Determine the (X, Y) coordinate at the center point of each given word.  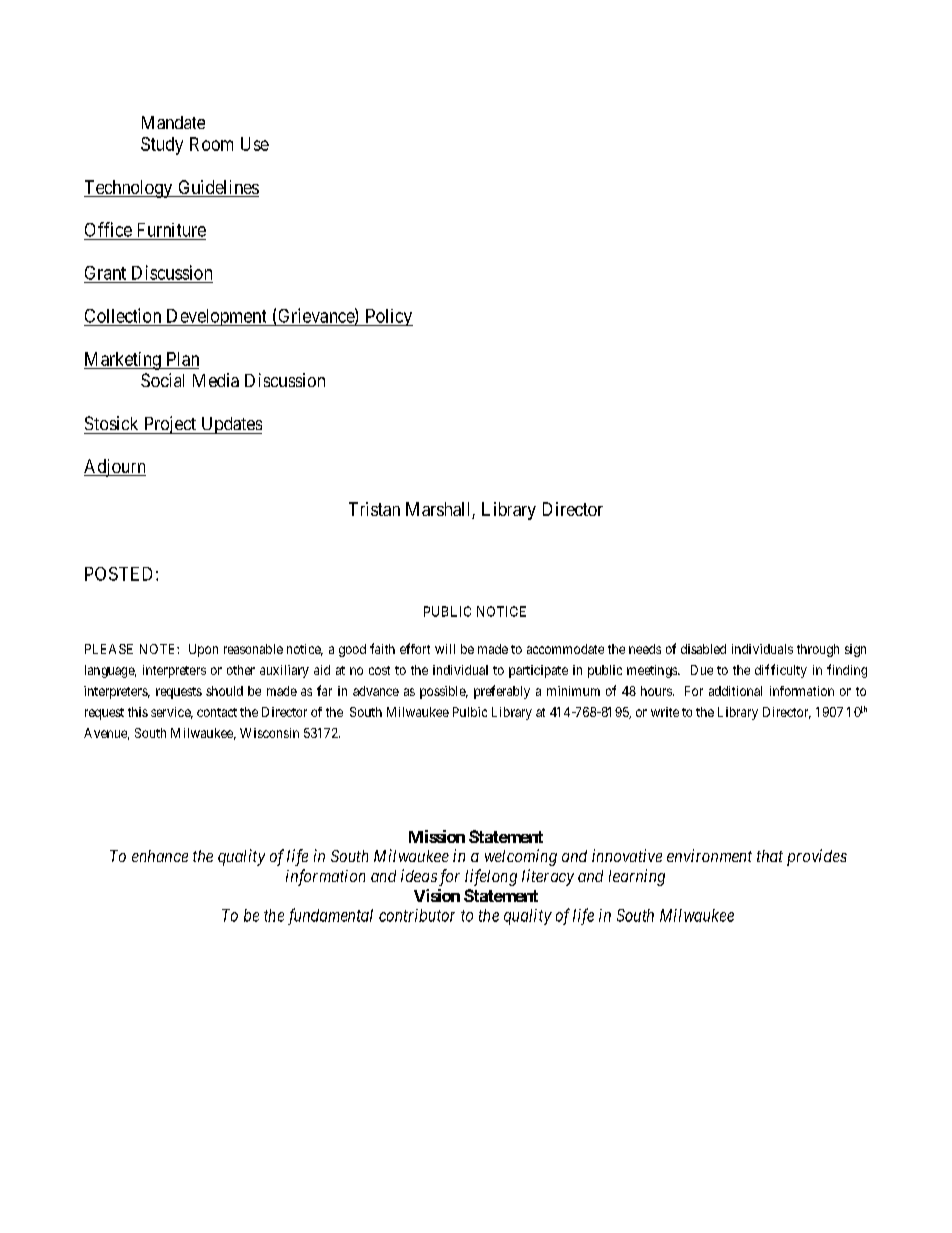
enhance (160, 856)
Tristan (374, 509)
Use (255, 144)
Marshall (439, 510)
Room (211, 144)
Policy (388, 317)
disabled (703, 649)
